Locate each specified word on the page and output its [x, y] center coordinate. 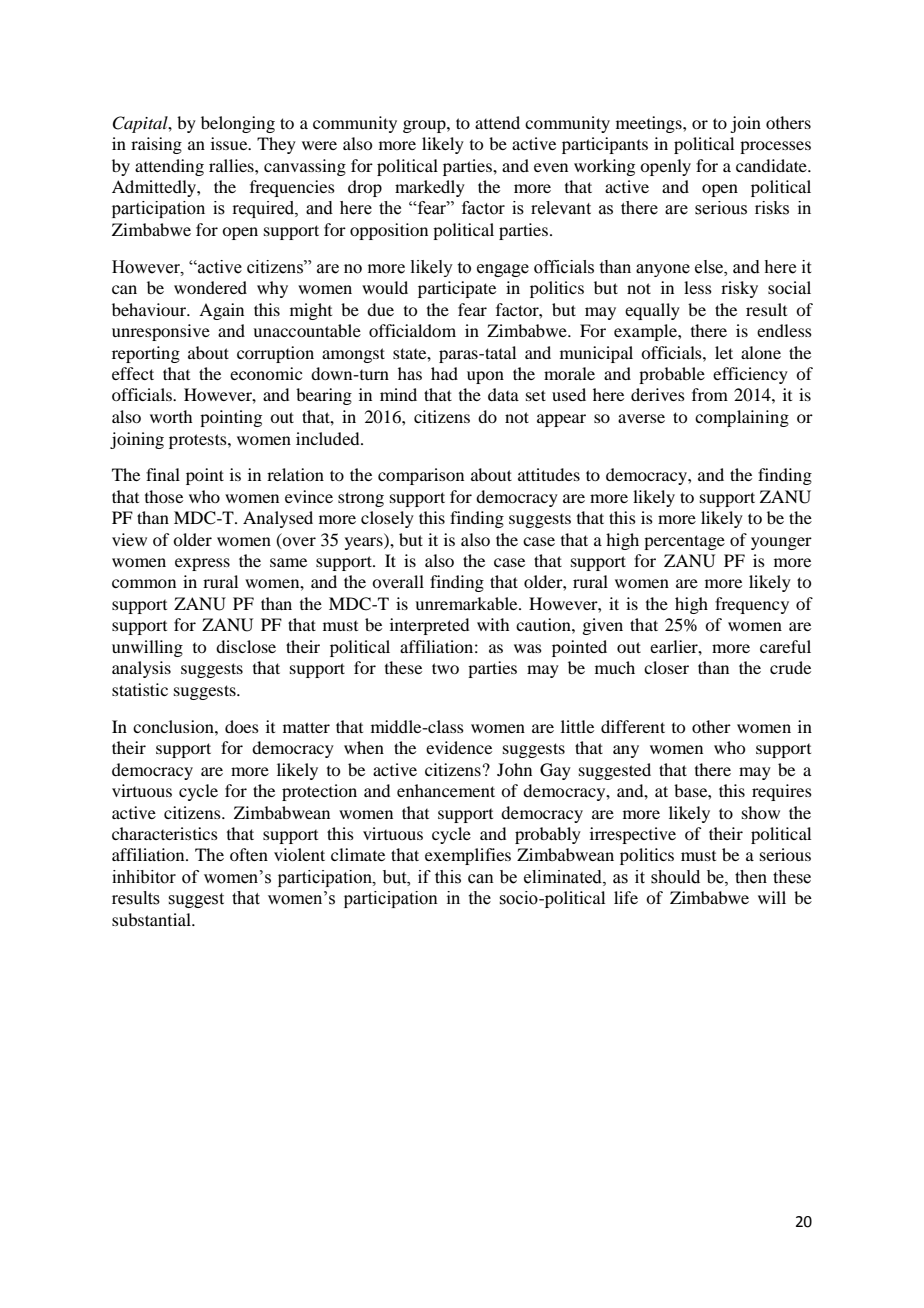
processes [775, 147]
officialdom [412, 330]
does [242, 726]
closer [666, 667]
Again [221, 311]
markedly [430, 188]
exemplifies [468, 856]
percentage [684, 542]
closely [387, 519]
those [164, 496]
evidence [459, 747]
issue [230, 143]
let [724, 352]
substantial [153, 919]
